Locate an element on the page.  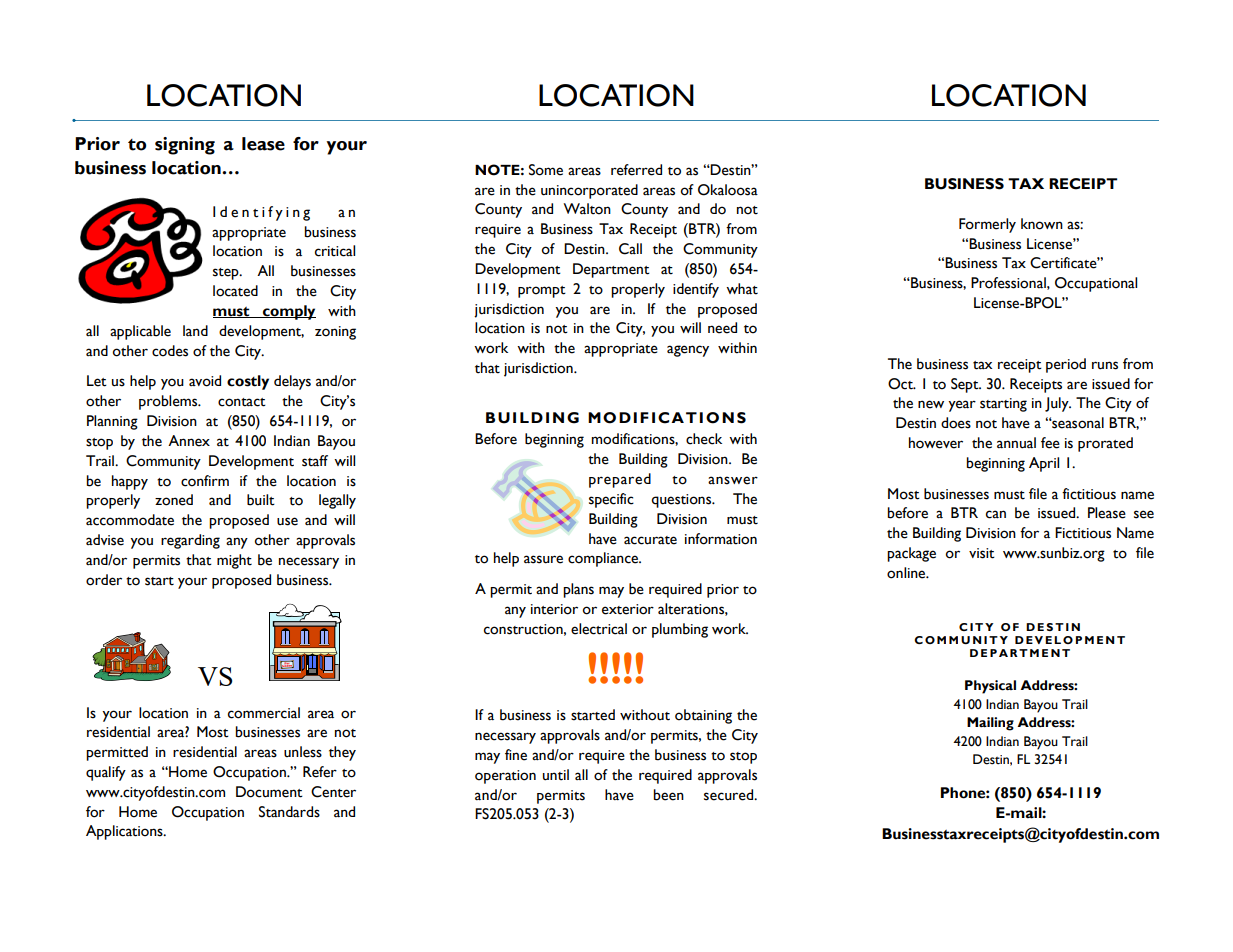
located is located at coordinates (235, 291).
